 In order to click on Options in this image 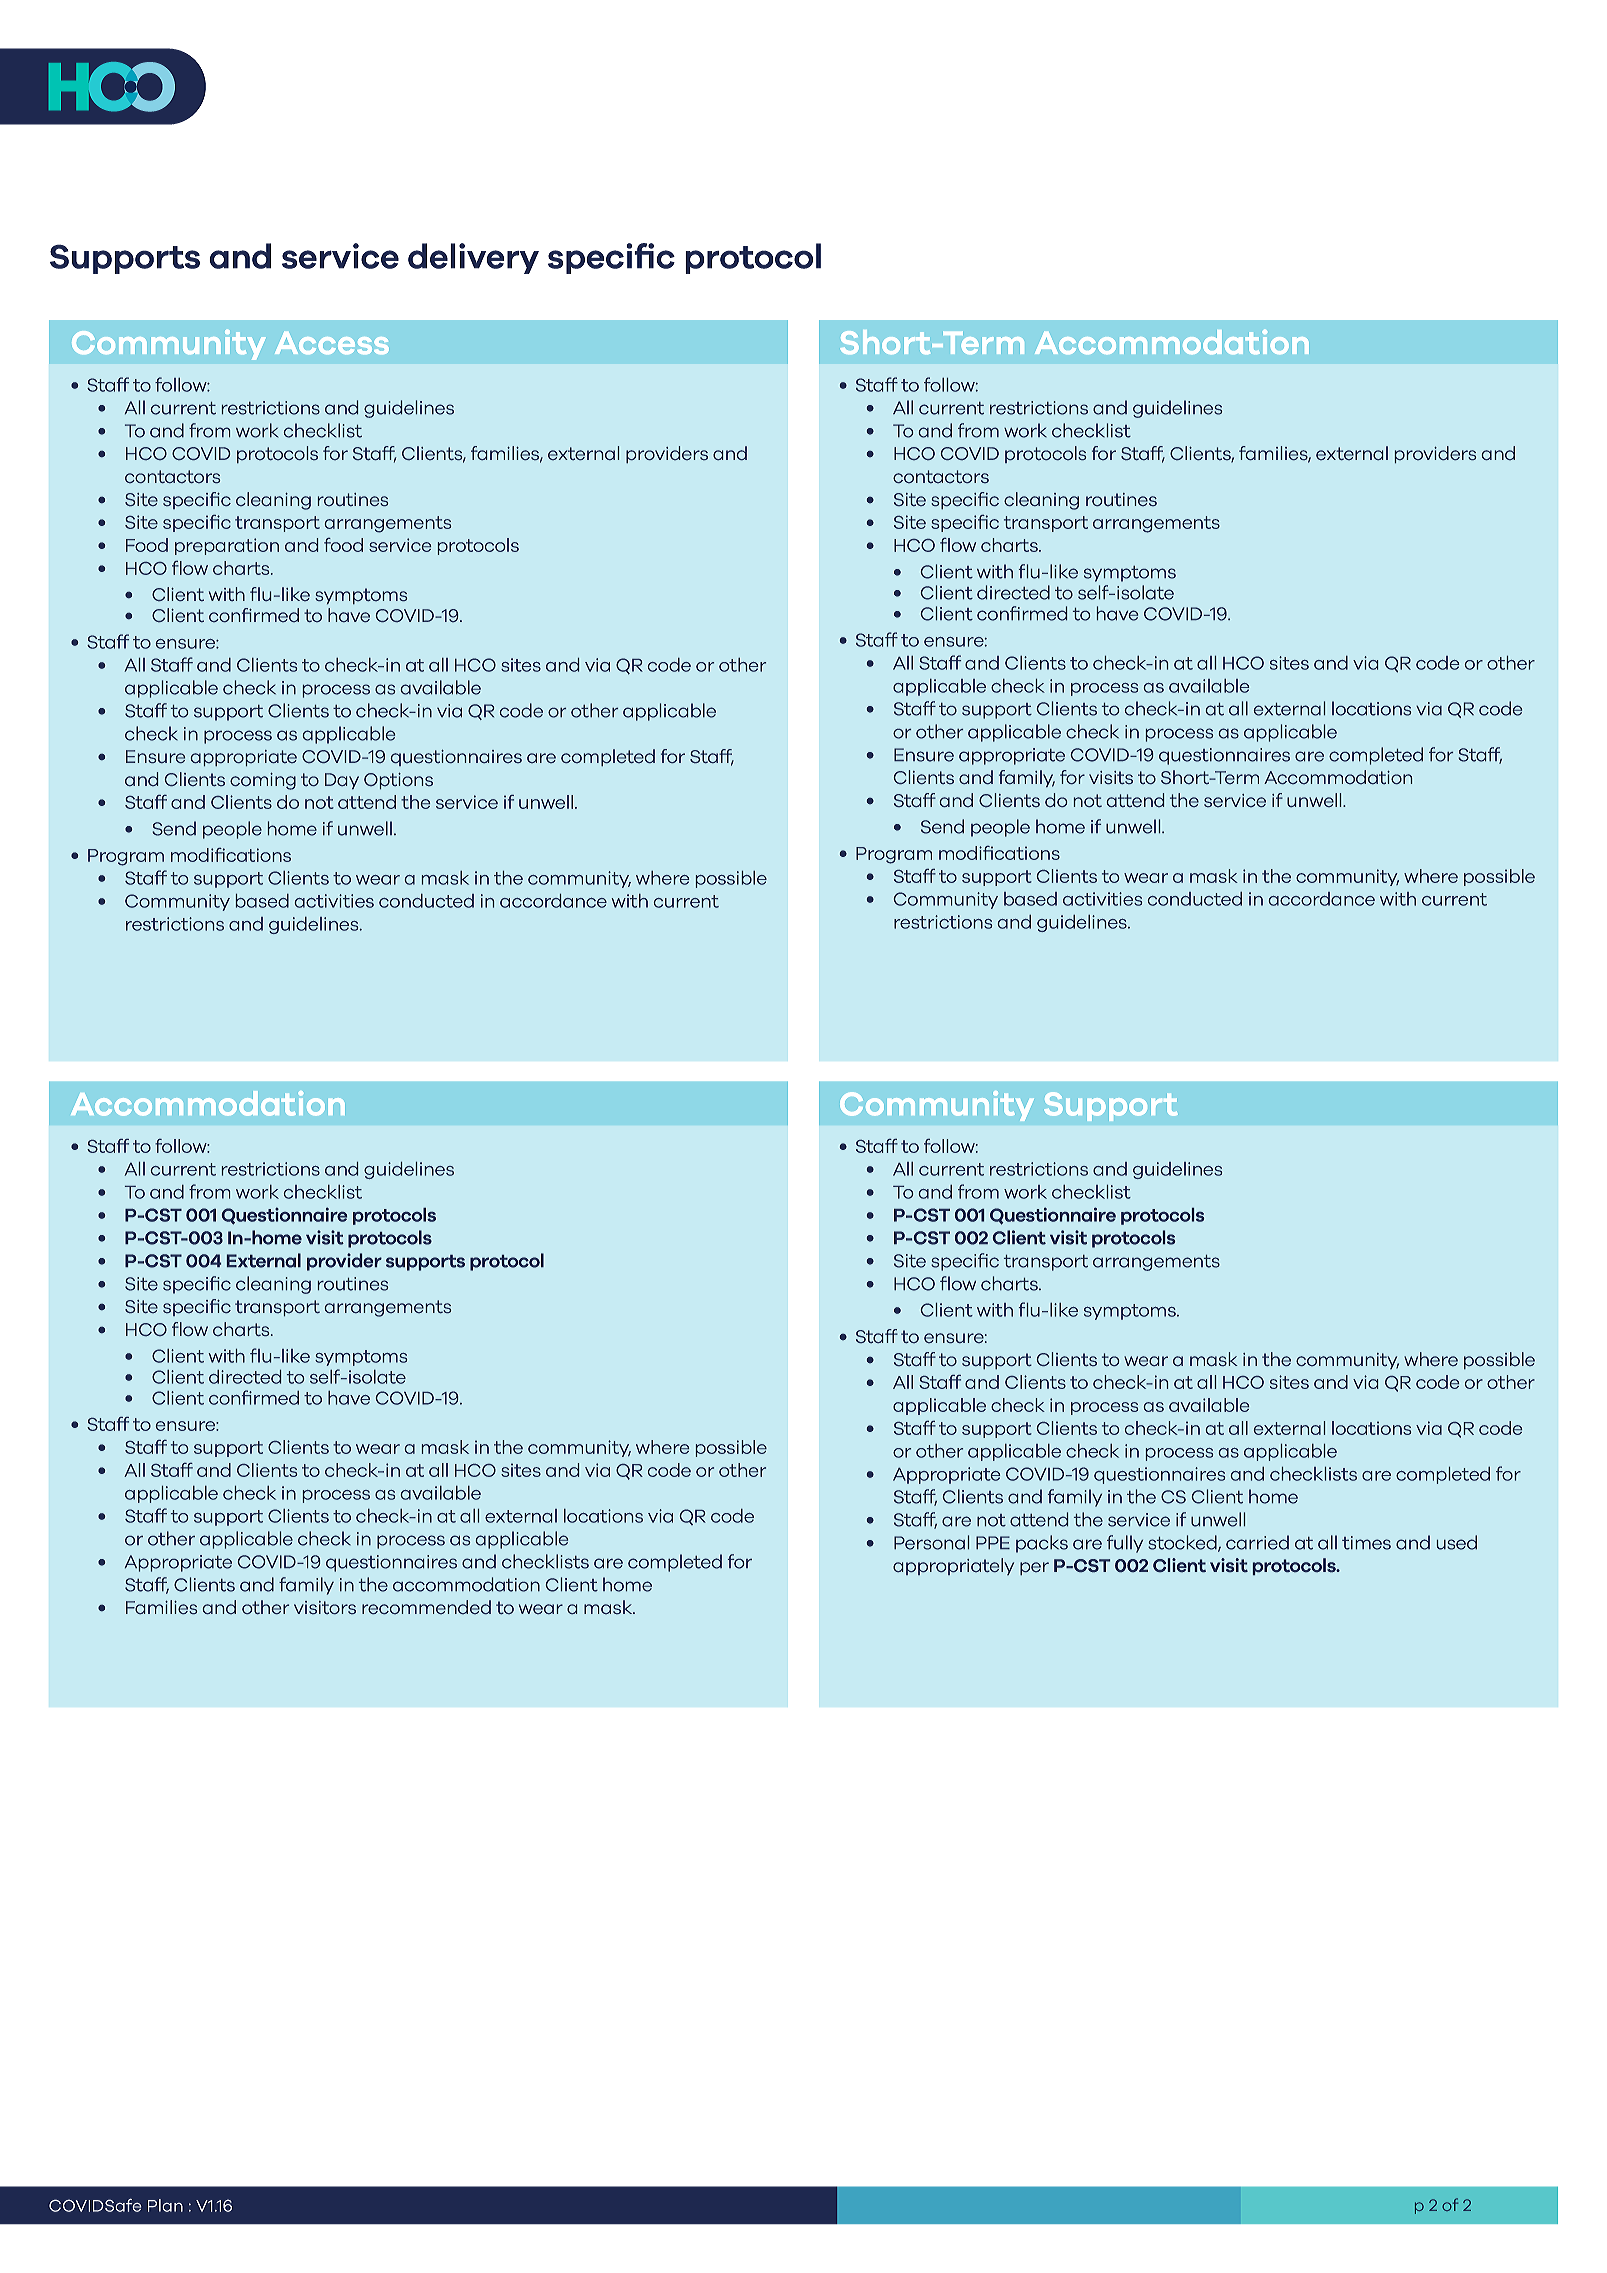, I will do `click(398, 781)`.
